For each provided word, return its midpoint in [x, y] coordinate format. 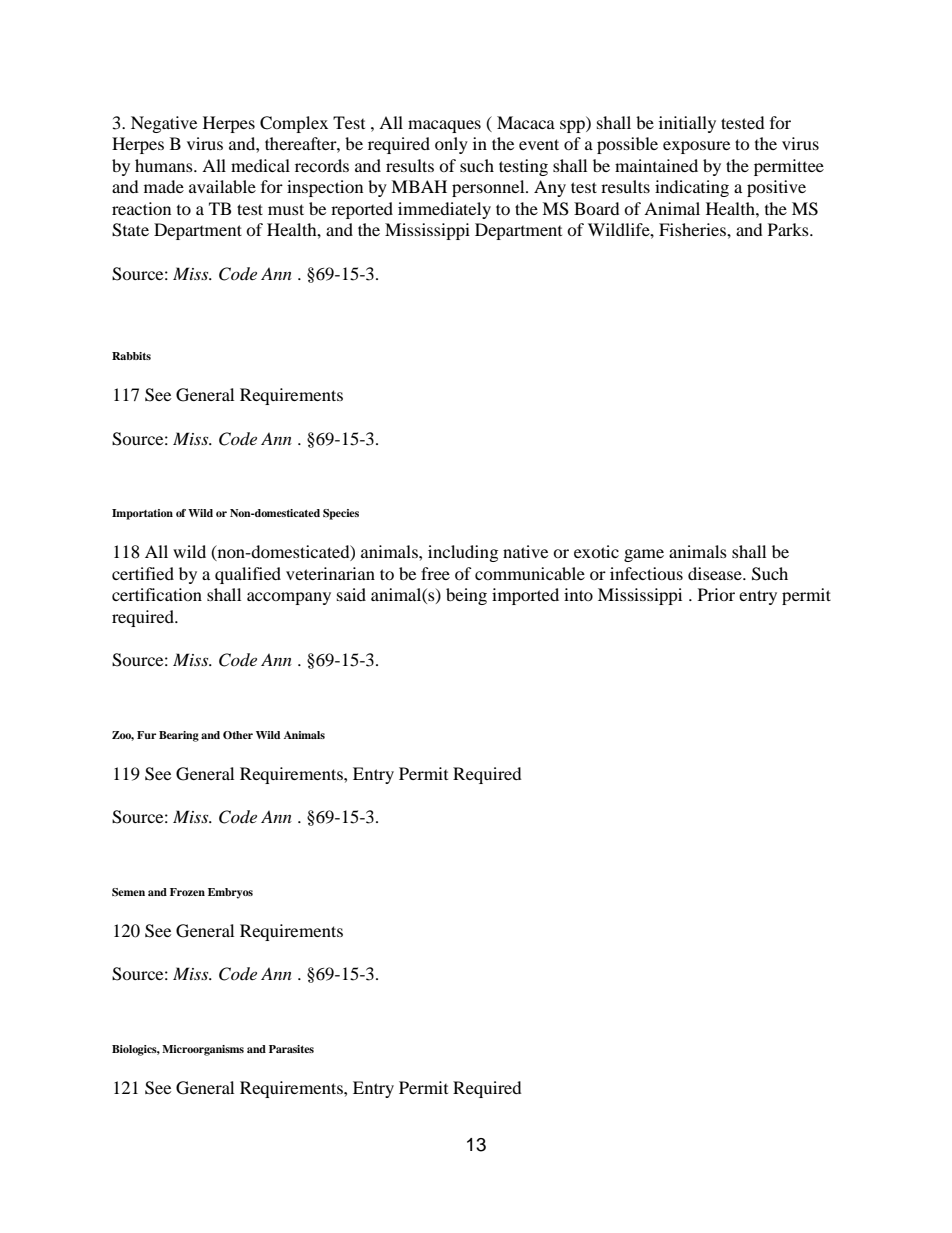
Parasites [291, 1049]
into [578, 594]
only [451, 145]
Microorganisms [203, 1050]
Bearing [179, 736]
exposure [696, 147]
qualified [248, 575]
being [466, 596]
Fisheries [693, 229]
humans [165, 165]
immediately [444, 210]
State [130, 230]
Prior [716, 594]
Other [238, 735]
